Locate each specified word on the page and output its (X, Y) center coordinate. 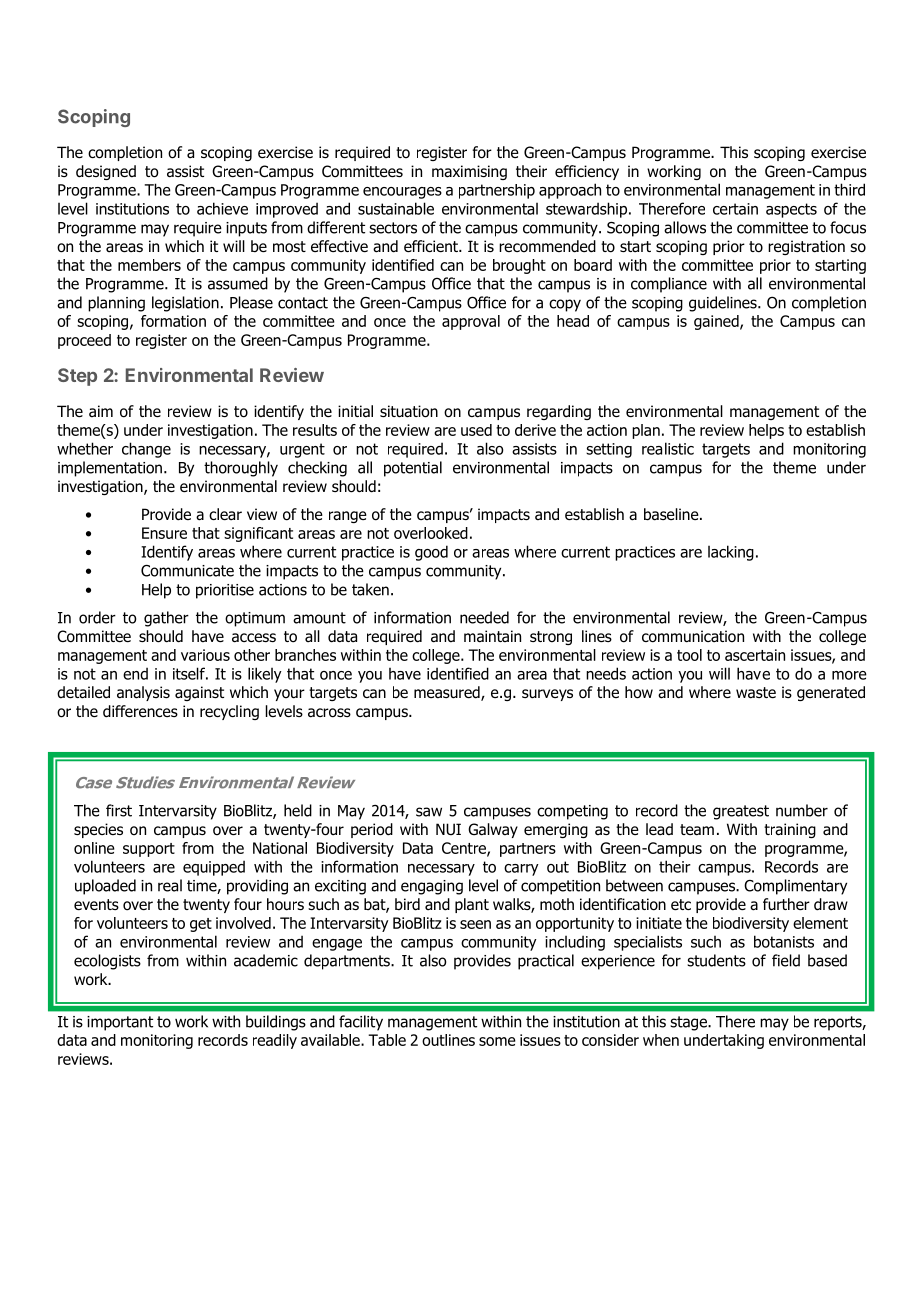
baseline (672, 514)
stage (689, 1023)
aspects (791, 210)
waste (756, 693)
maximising (469, 172)
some (497, 1041)
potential (413, 469)
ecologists (107, 962)
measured (448, 693)
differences (140, 711)
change (146, 450)
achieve (222, 208)
